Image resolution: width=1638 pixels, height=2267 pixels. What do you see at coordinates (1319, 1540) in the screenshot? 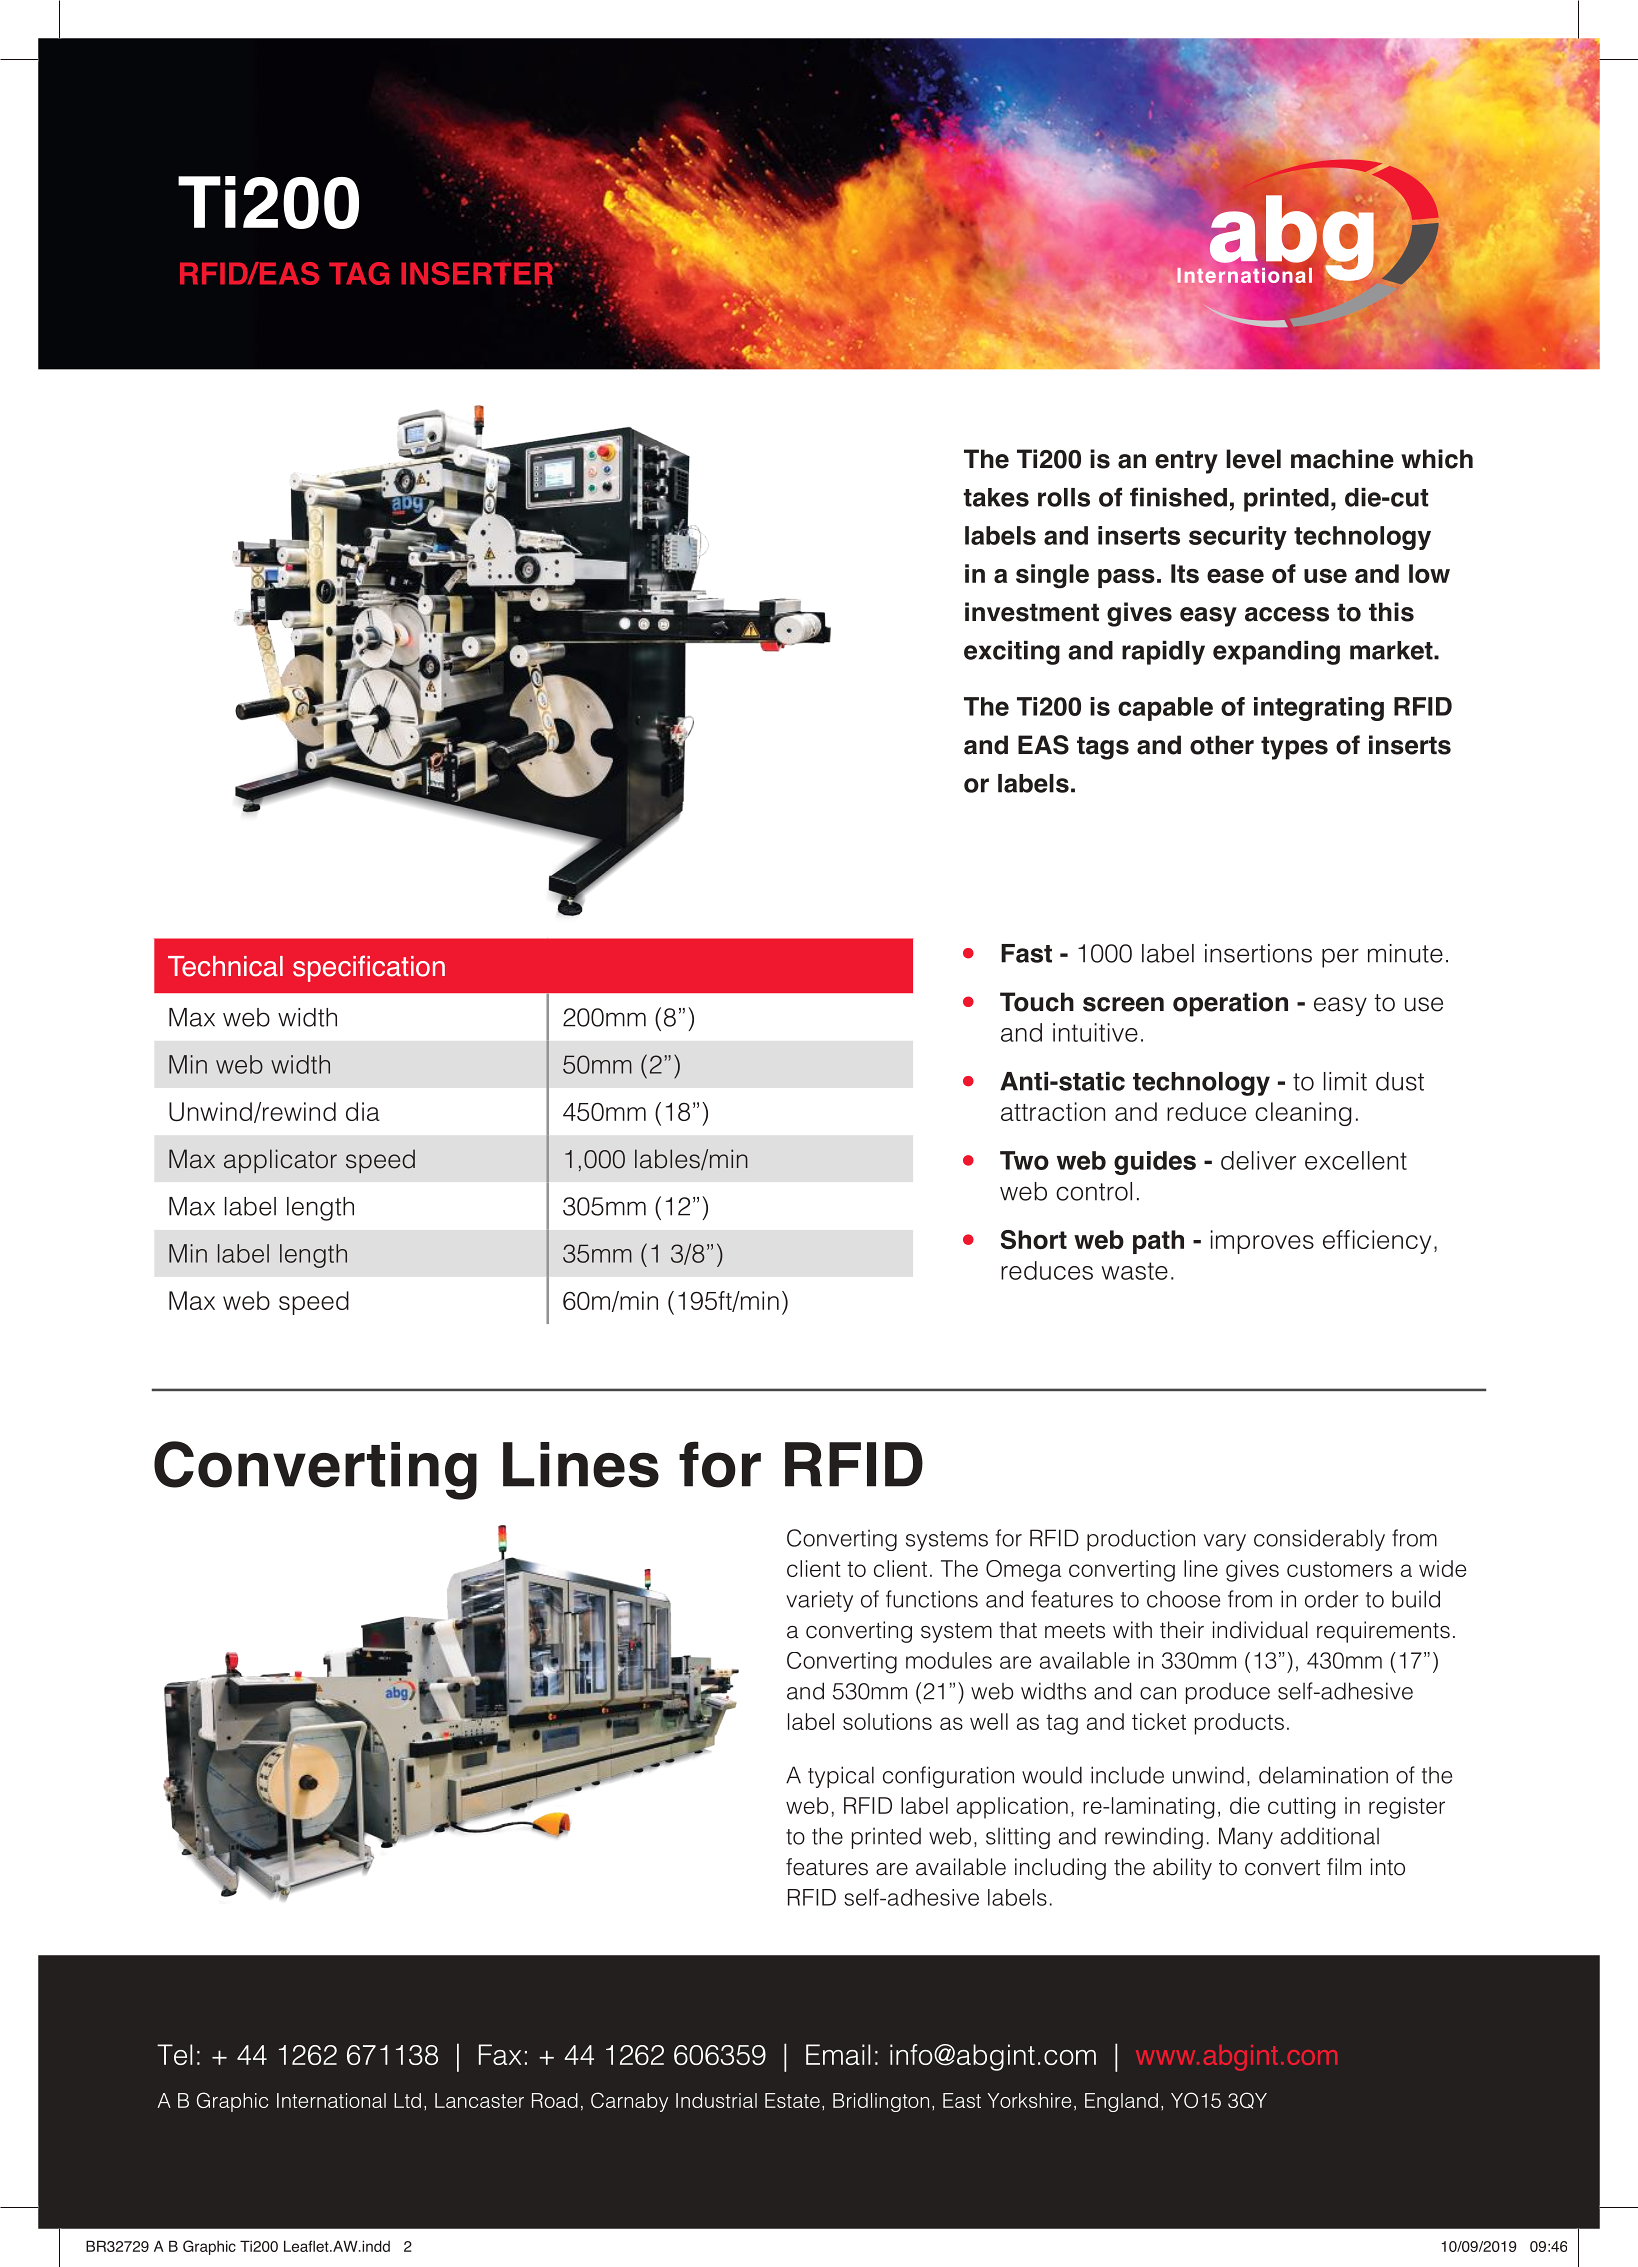
I see `considerably` at bounding box center [1319, 1540].
